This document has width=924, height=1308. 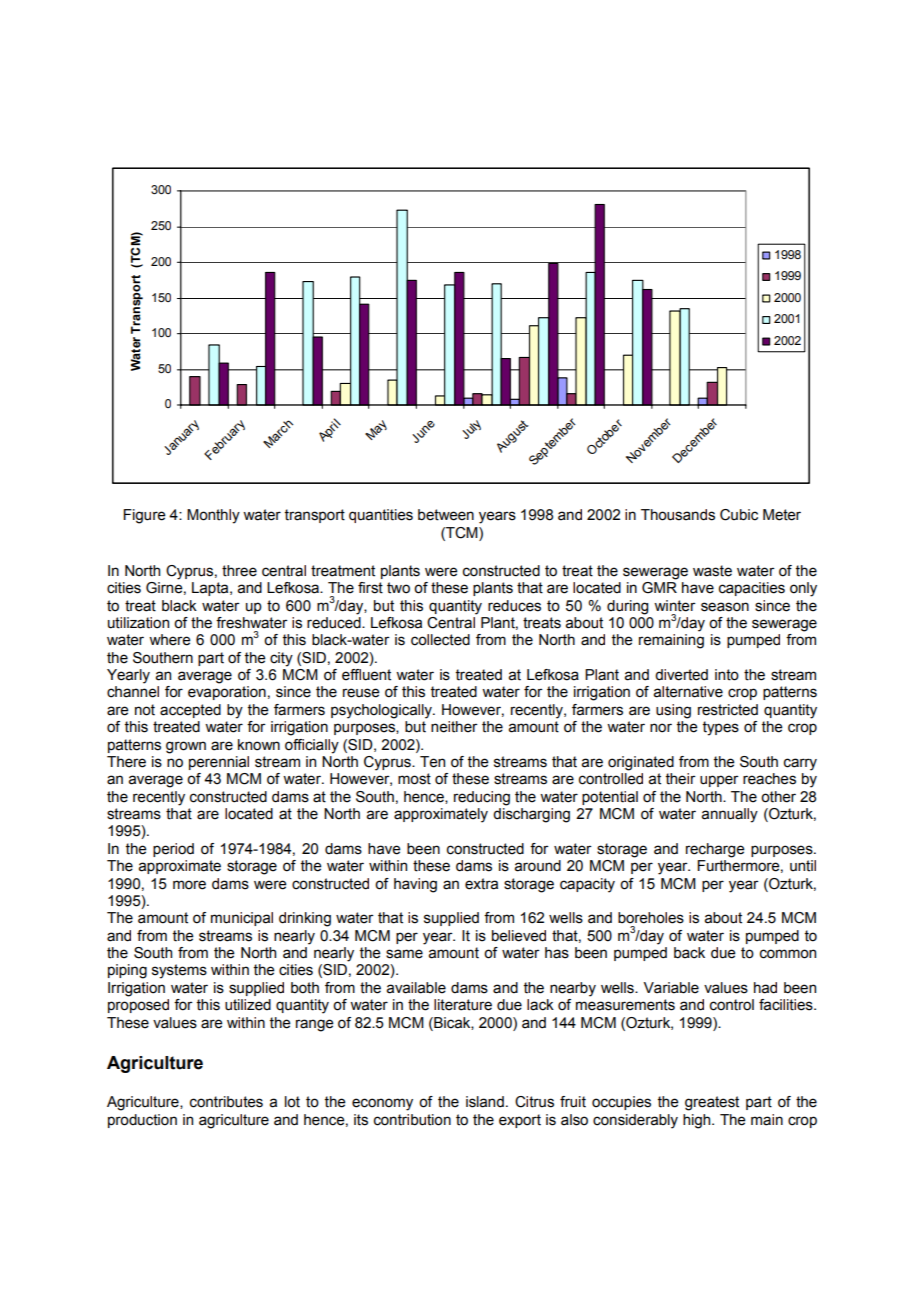 What do you see at coordinates (721, 728) in the document?
I see `types` at bounding box center [721, 728].
